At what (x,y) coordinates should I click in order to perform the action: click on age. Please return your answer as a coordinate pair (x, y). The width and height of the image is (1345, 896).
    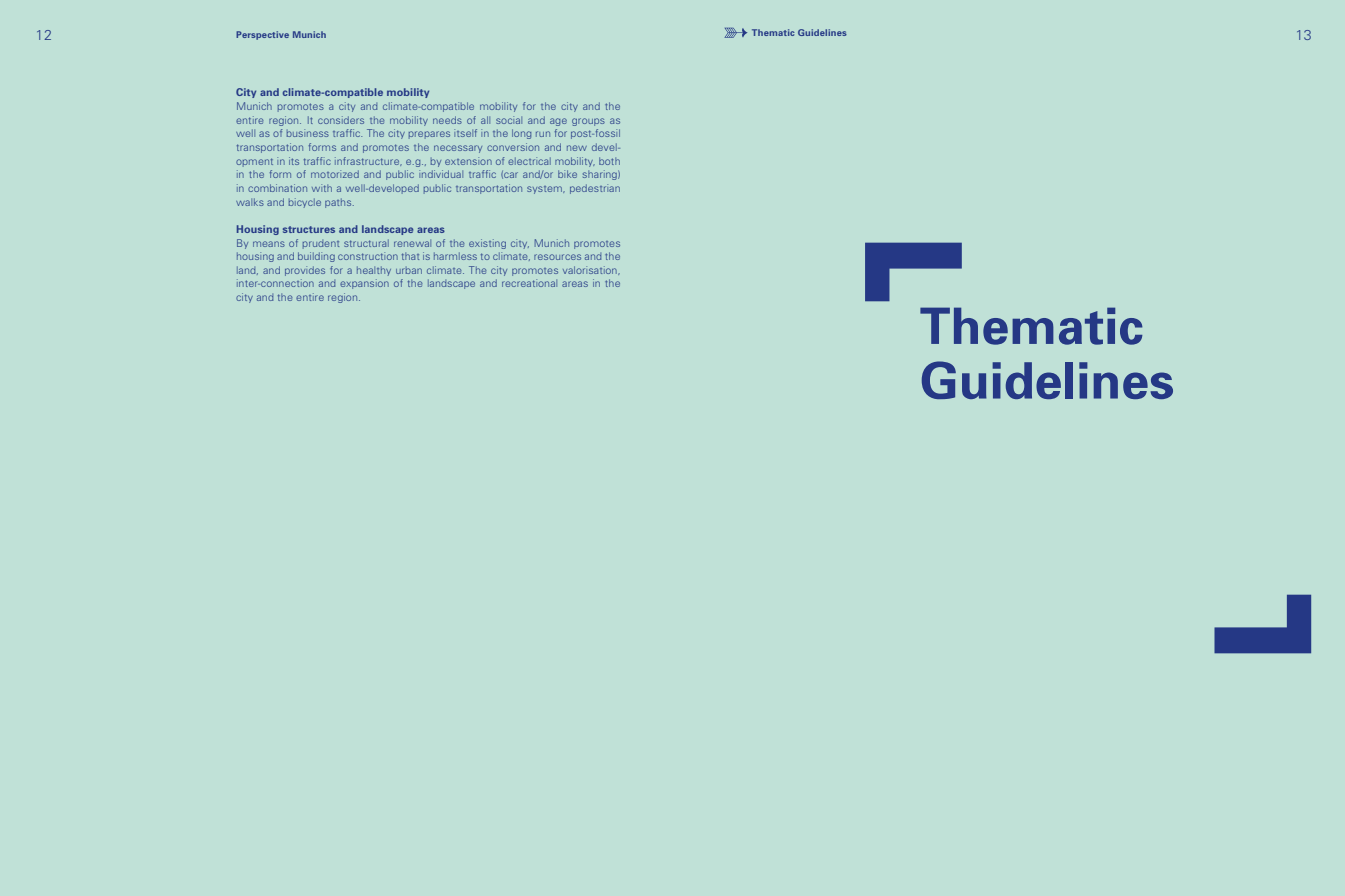
    Looking at the image, I should click on (558, 122).
